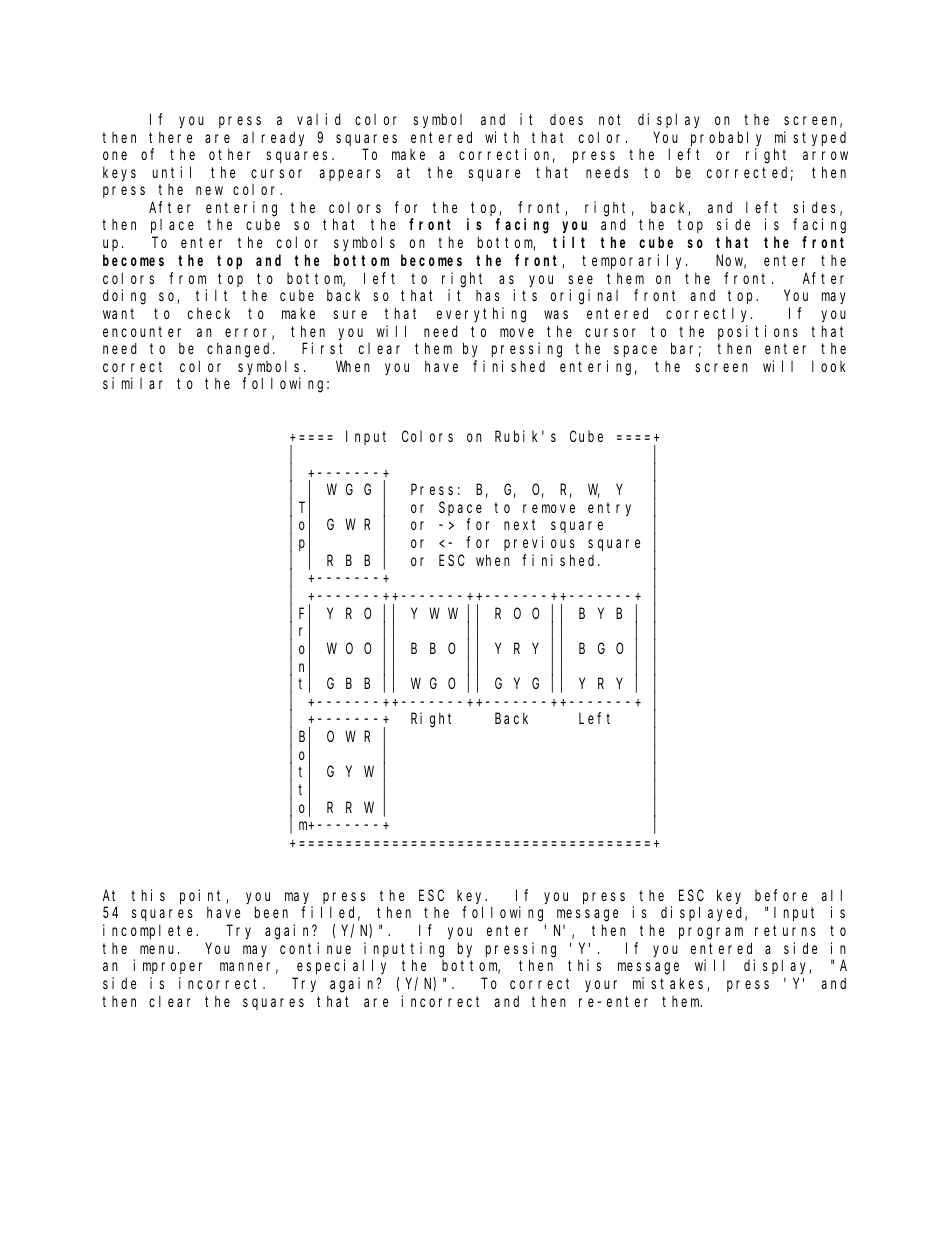  I want to click on keys, so click(119, 173).
